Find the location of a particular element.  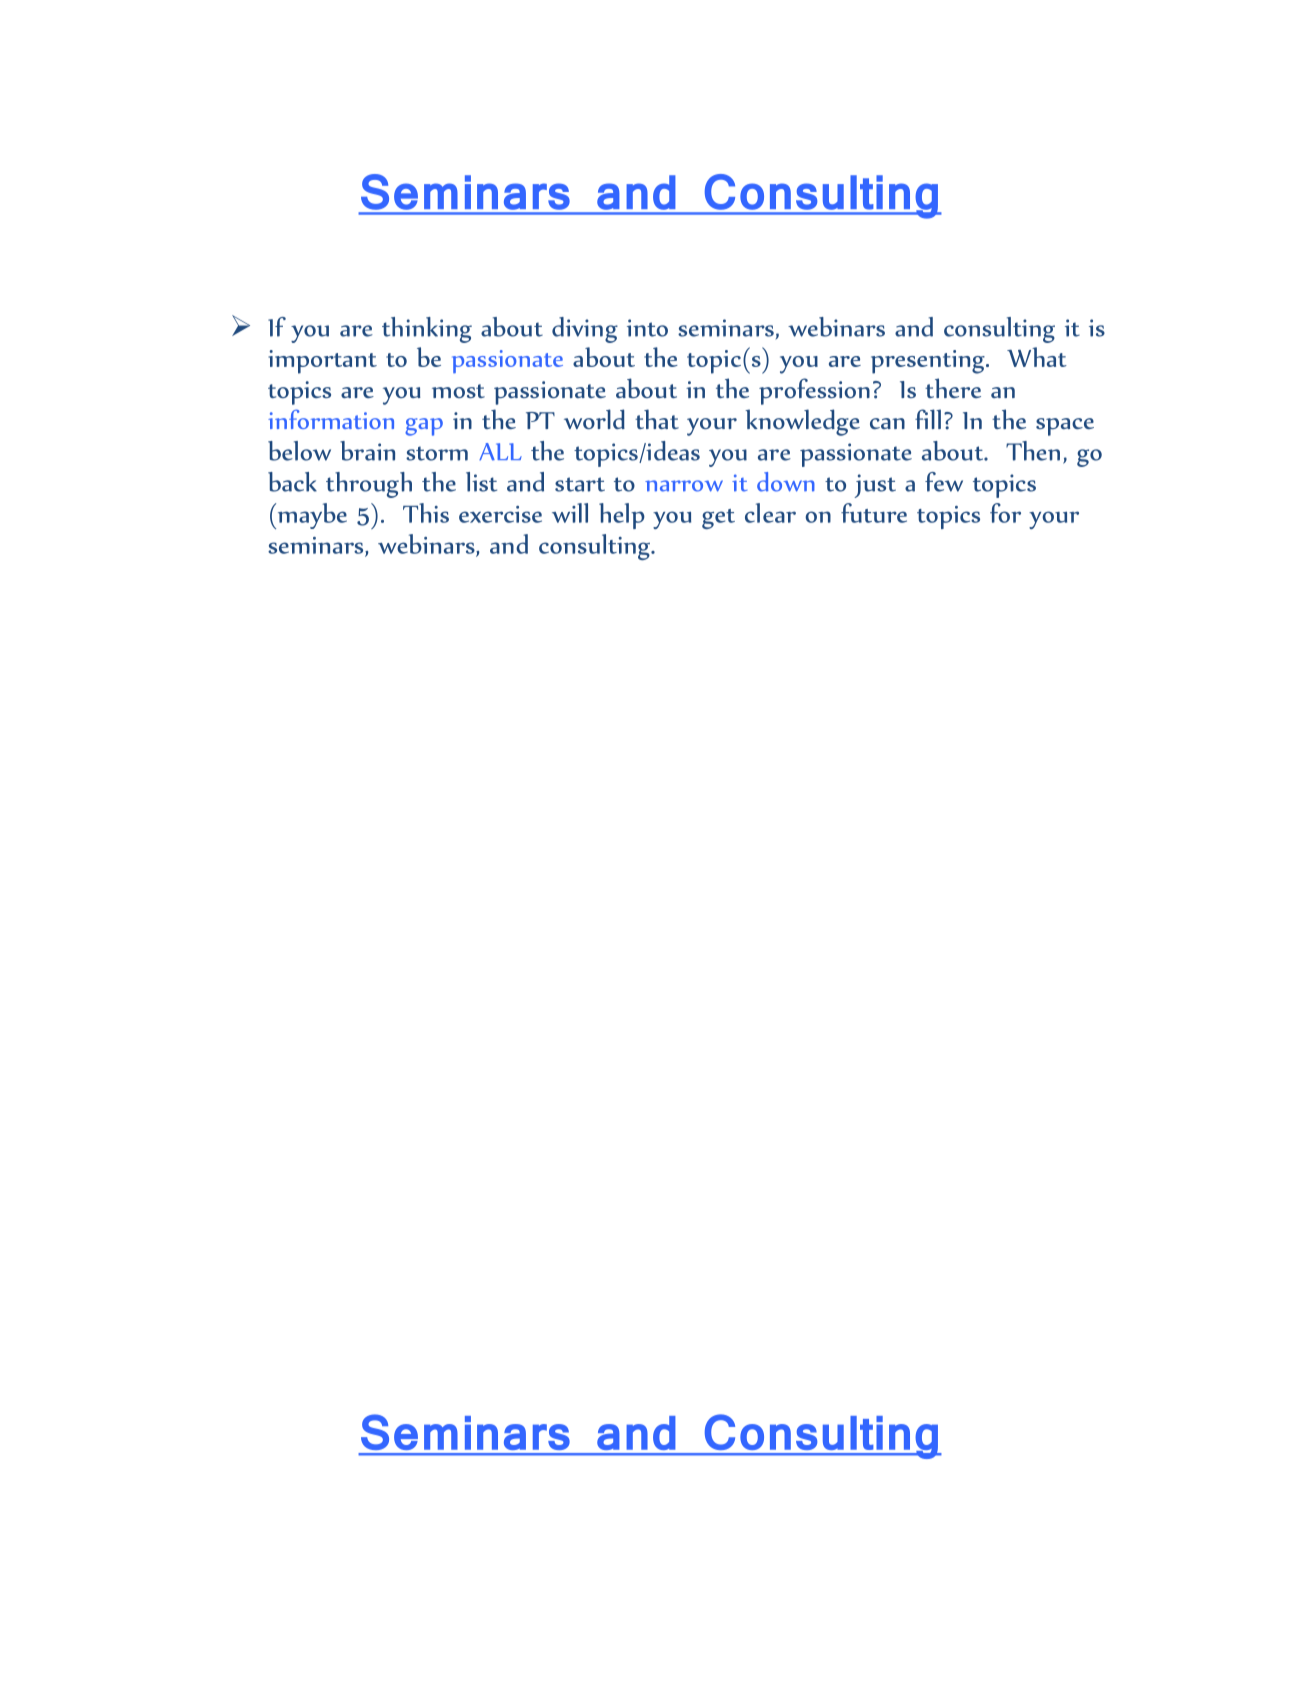

This is located at coordinates (426, 513).
